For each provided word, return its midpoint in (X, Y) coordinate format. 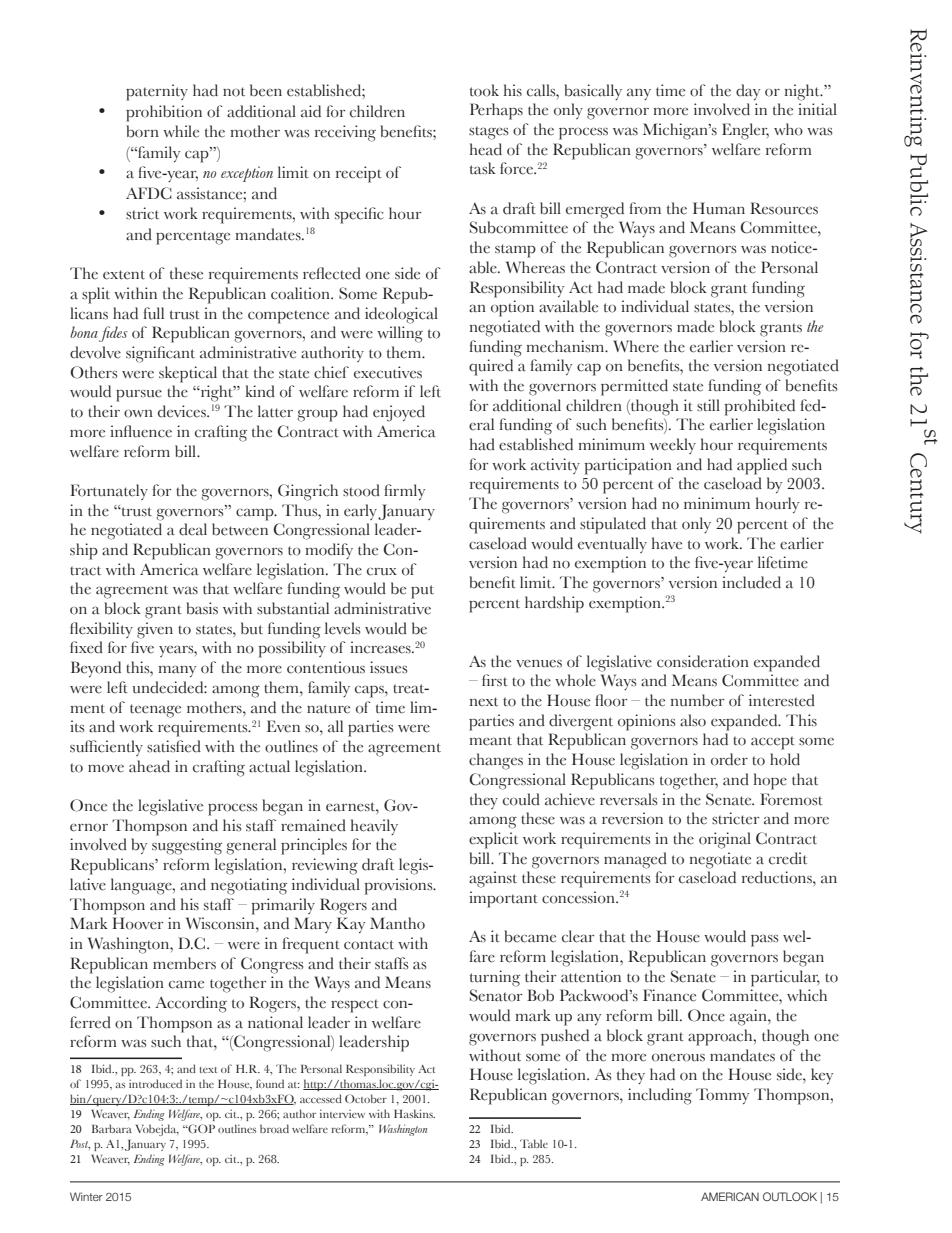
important (503, 899)
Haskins (414, 1113)
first (495, 680)
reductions (778, 877)
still (708, 405)
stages (489, 133)
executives (388, 372)
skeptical (188, 374)
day (748, 92)
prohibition (164, 113)
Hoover (137, 923)
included (751, 582)
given (155, 630)
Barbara (112, 1128)
